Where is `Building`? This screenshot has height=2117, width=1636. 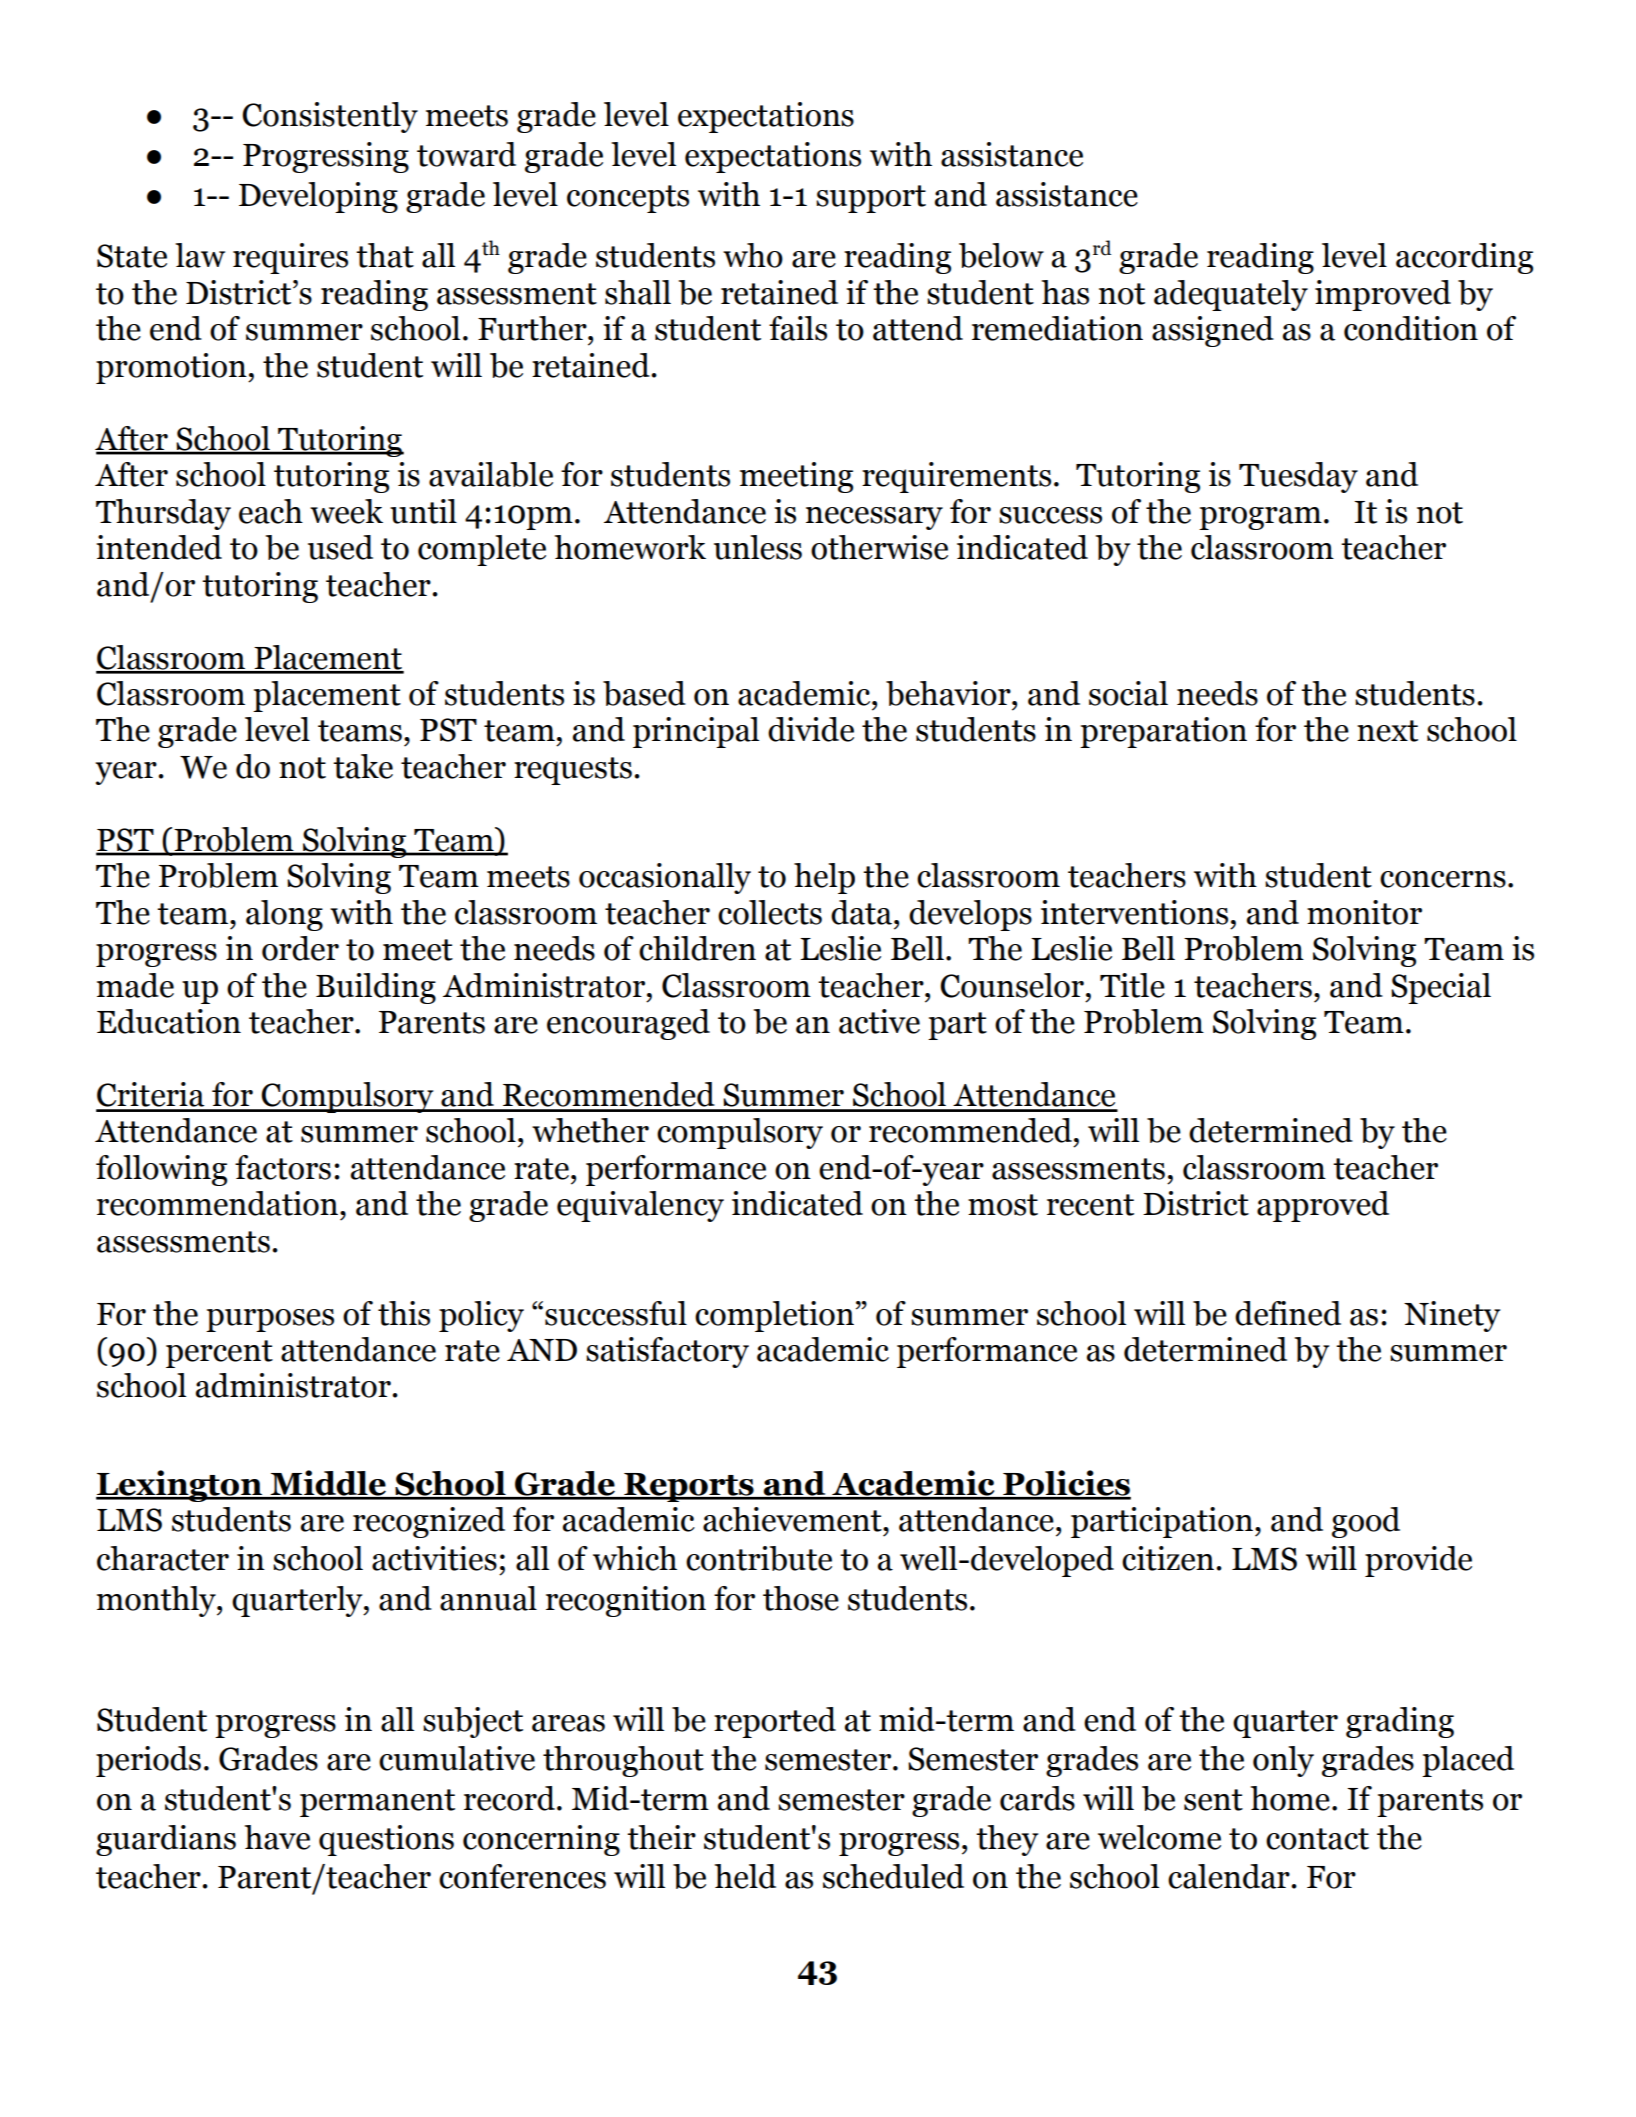 Building is located at coordinates (376, 988).
